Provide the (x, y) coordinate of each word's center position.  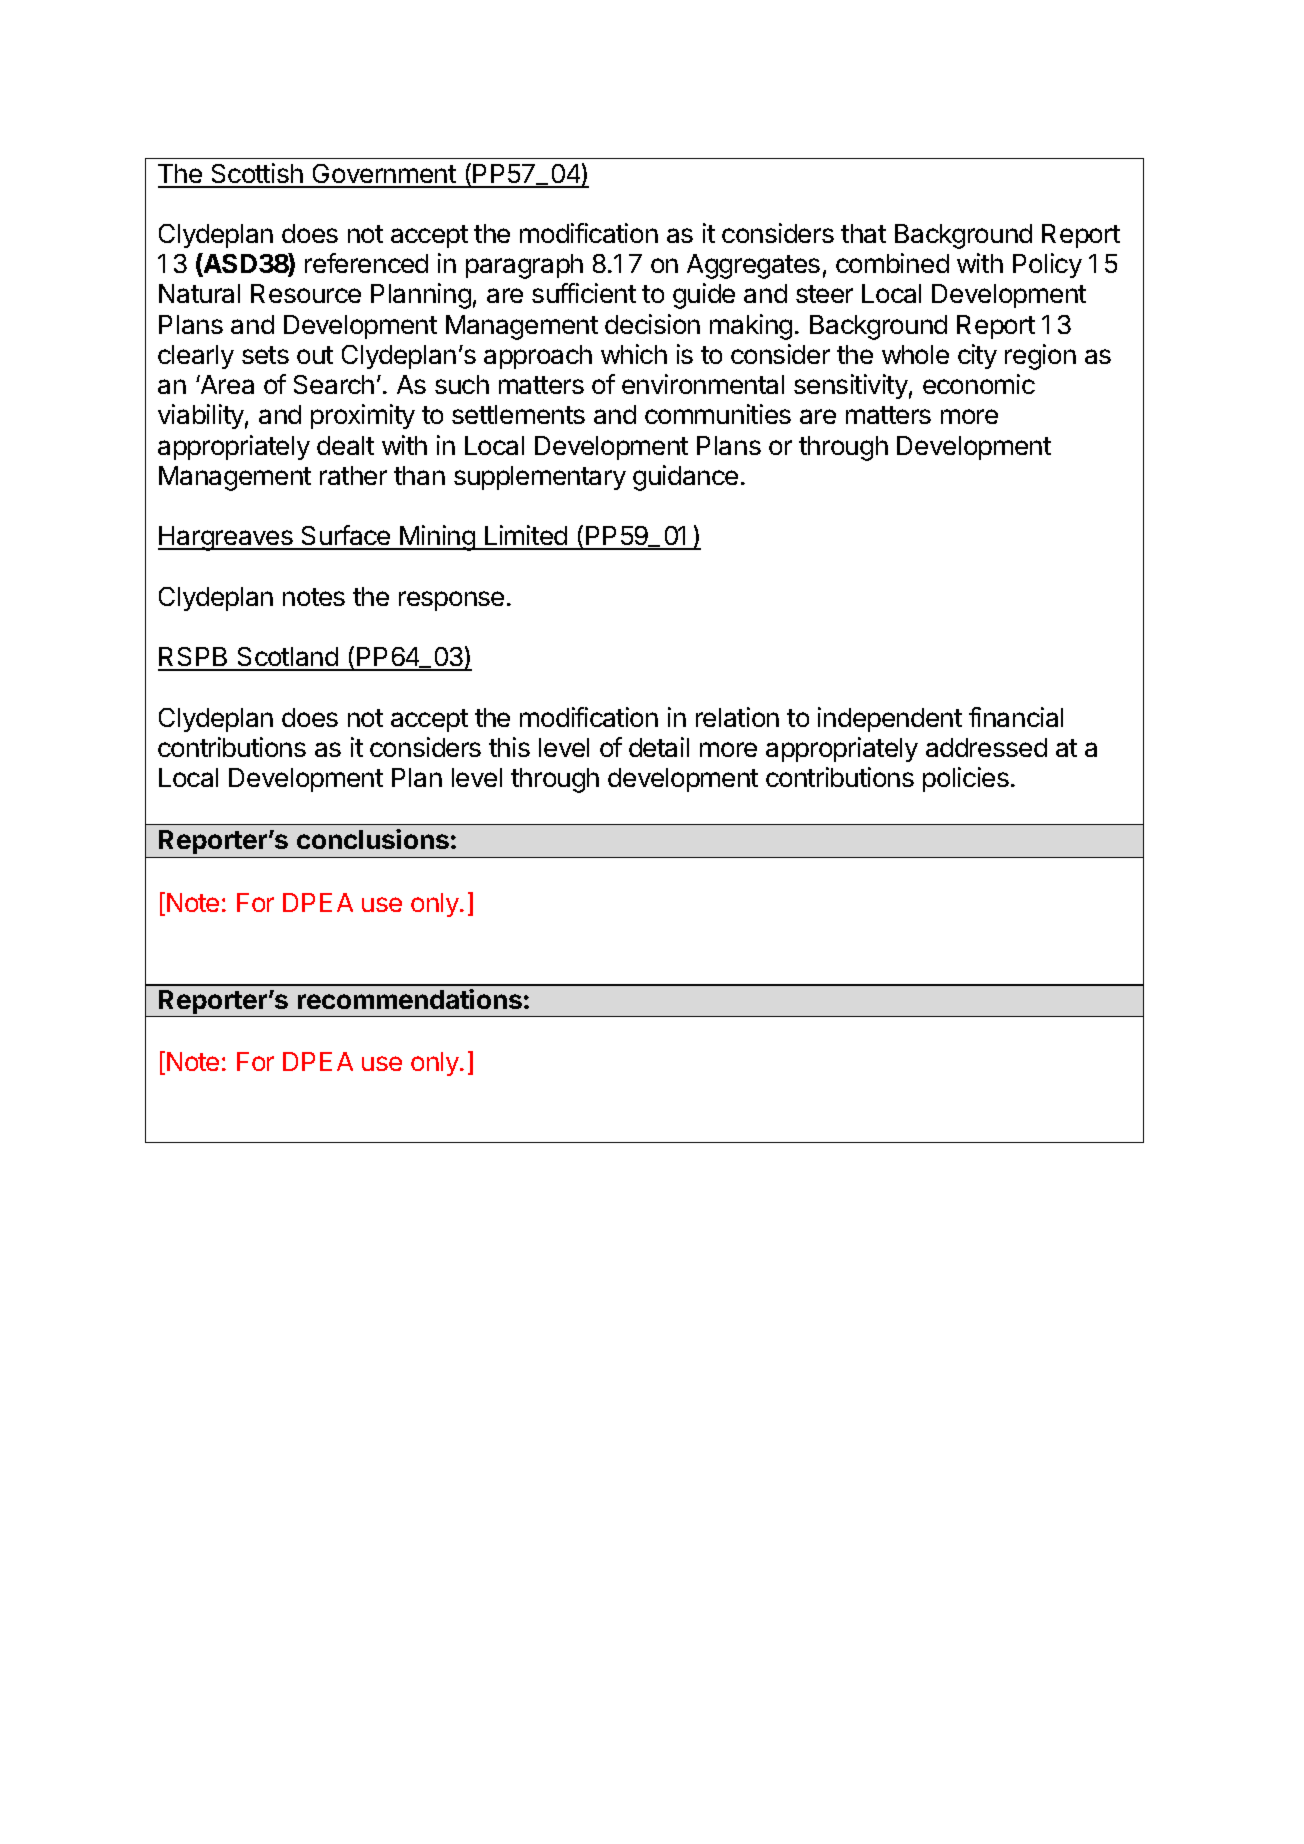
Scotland (287, 658)
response (451, 601)
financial (1016, 717)
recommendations (410, 999)
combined (892, 263)
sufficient (584, 293)
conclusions (373, 839)
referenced (366, 263)
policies (966, 779)
